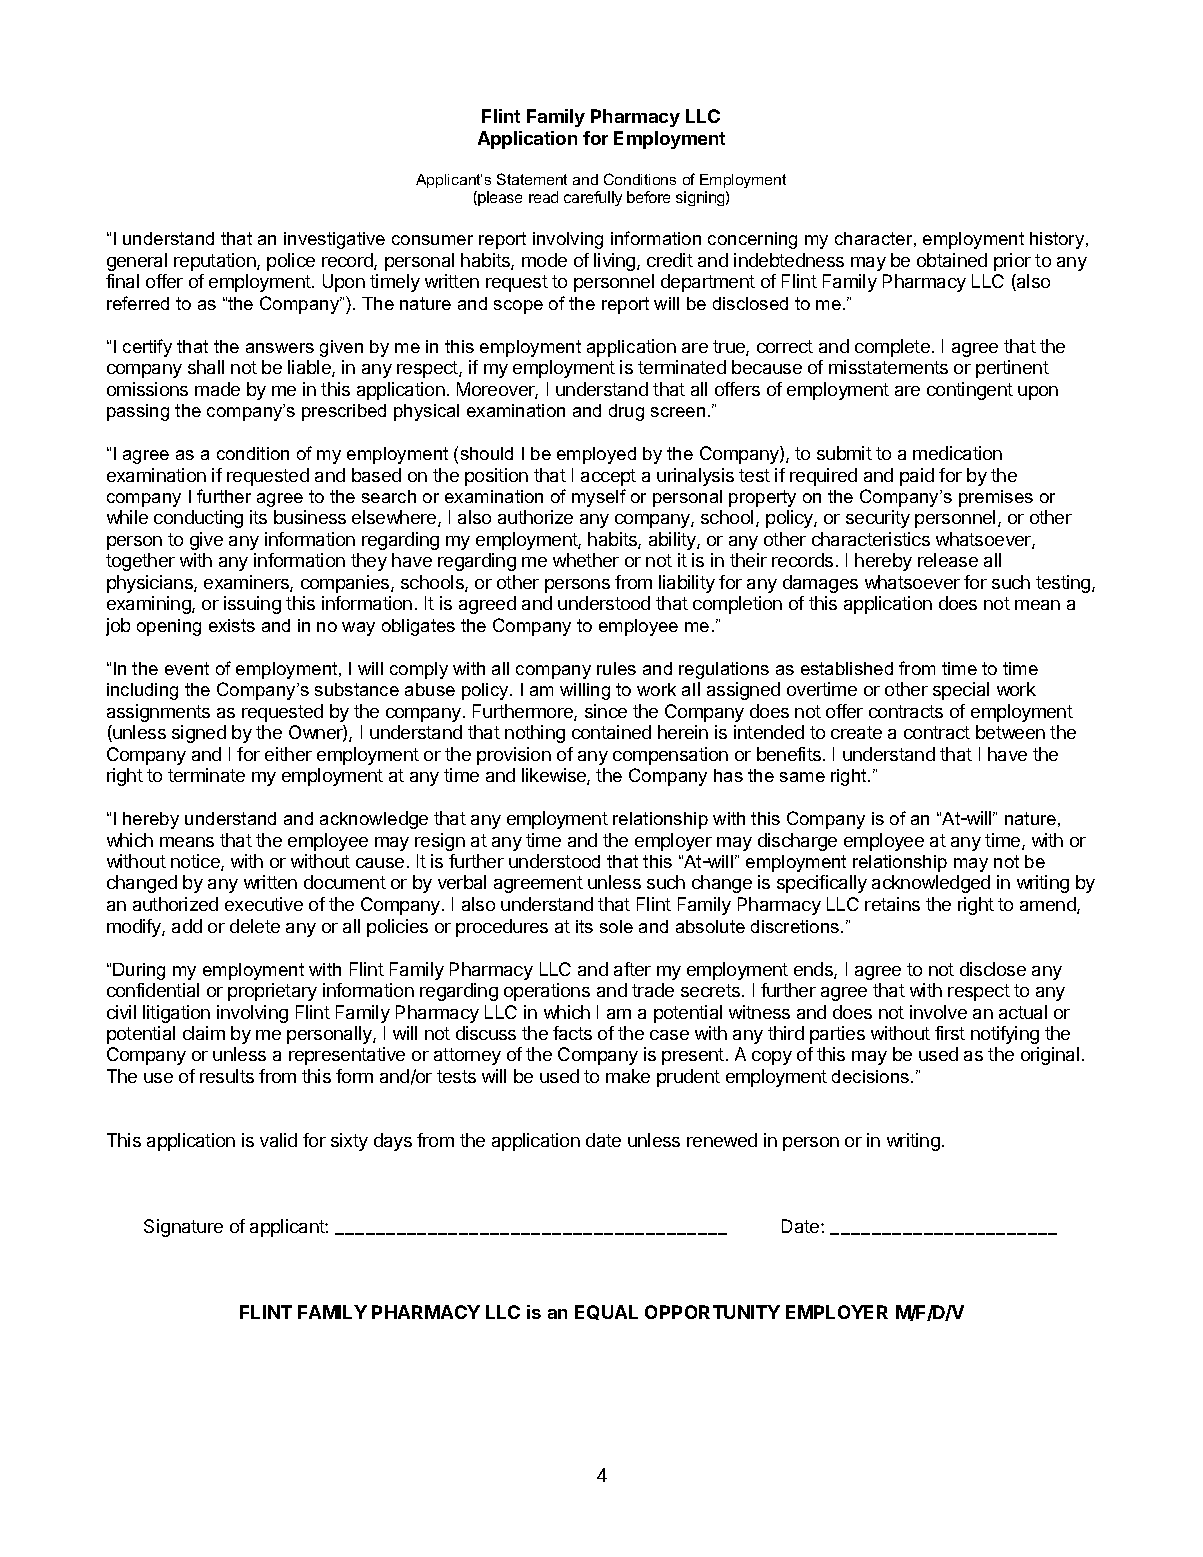 Image resolution: width=1203 pixels, height=1557 pixels. I want to click on retains, so click(892, 904).
